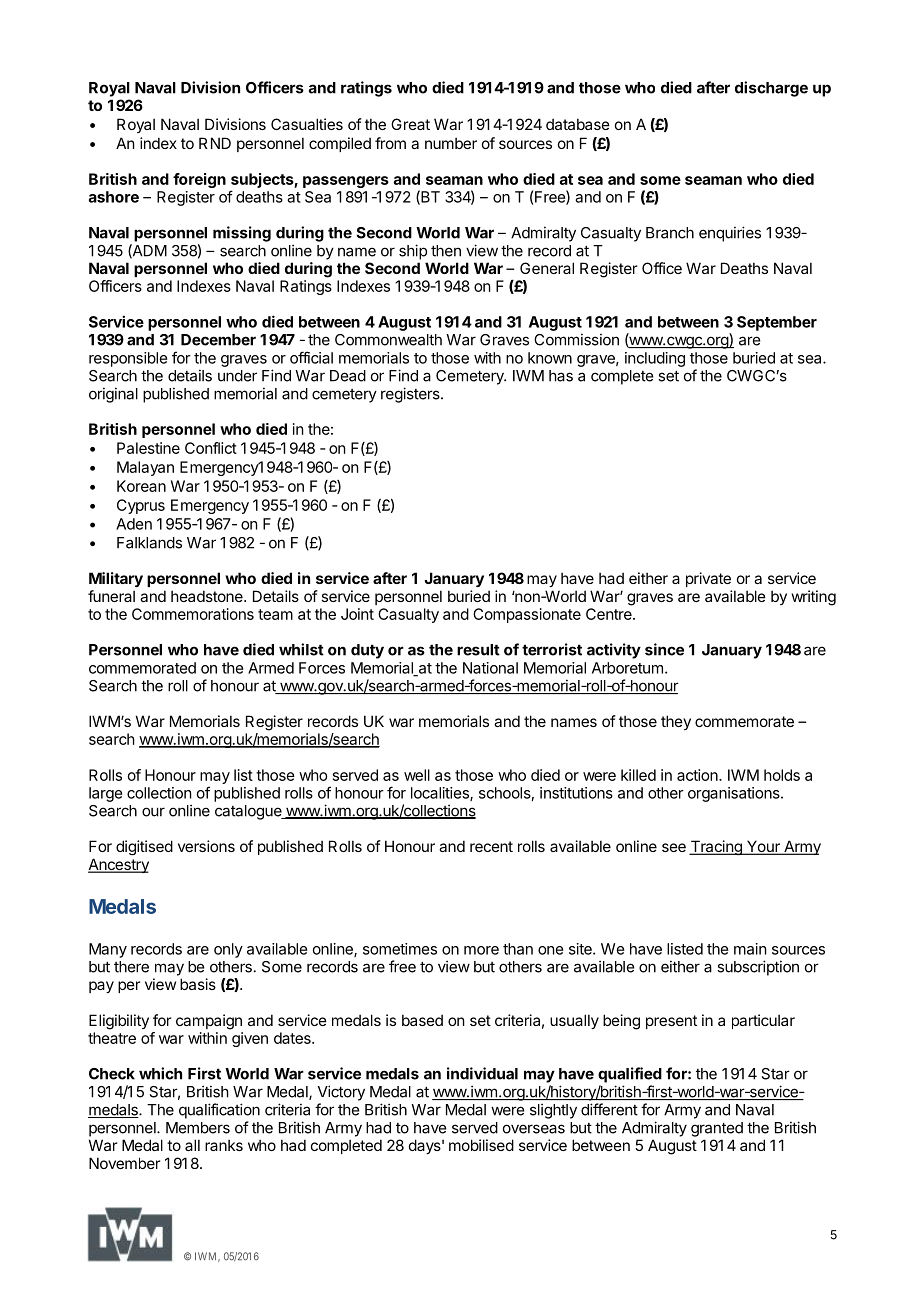 This screenshot has width=924, height=1308. What do you see at coordinates (388, 340) in the screenshot?
I see `Commonwealth` at bounding box center [388, 340].
